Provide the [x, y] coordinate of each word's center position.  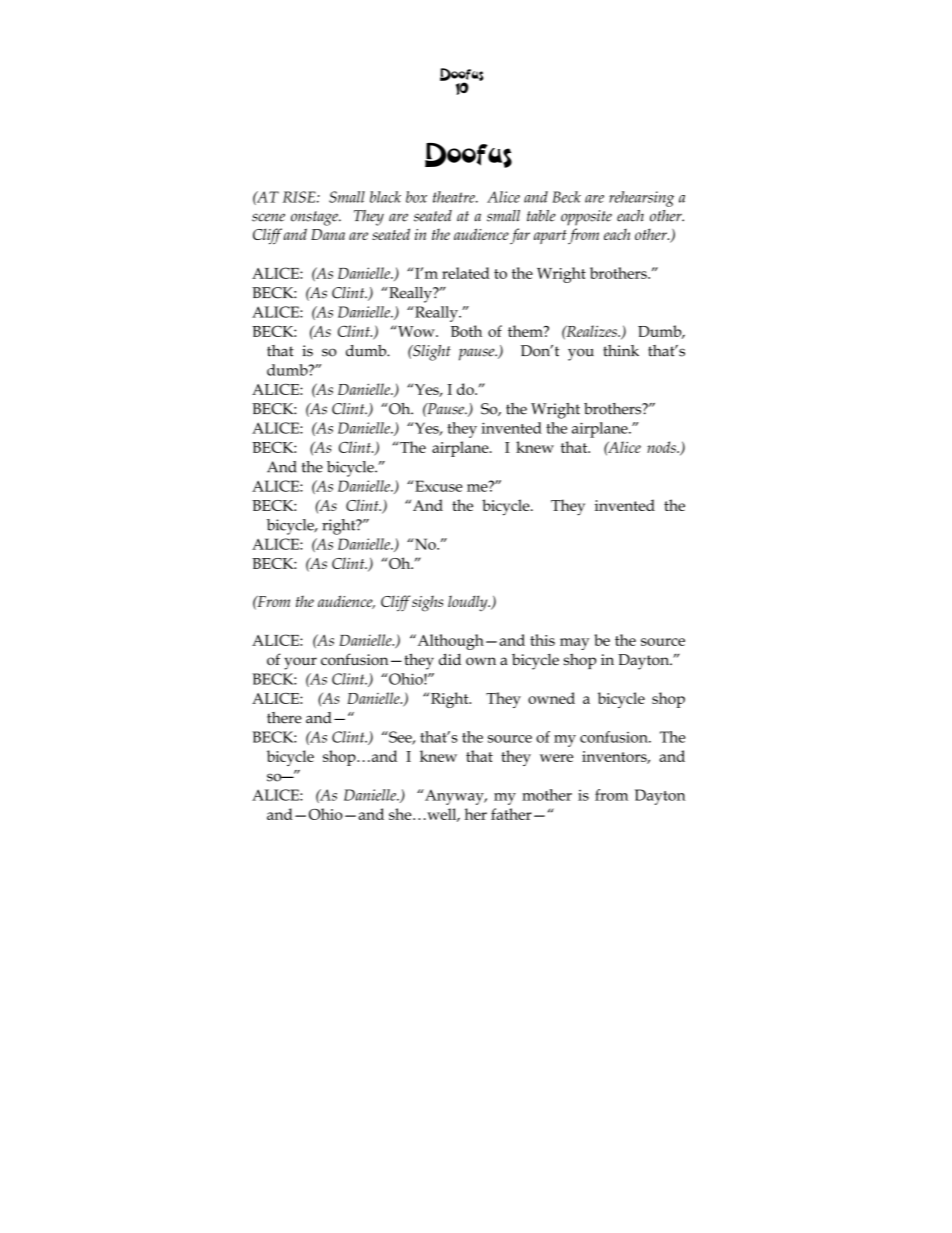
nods [662, 447]
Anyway [454, 797]
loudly [469, 603]
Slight [431, 353]
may [575, 644]
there [284, 718]
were [556, 758]
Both [466, 331]
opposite [586, 218]
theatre [455, 197]
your [300, 663]
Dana [328, 234]
